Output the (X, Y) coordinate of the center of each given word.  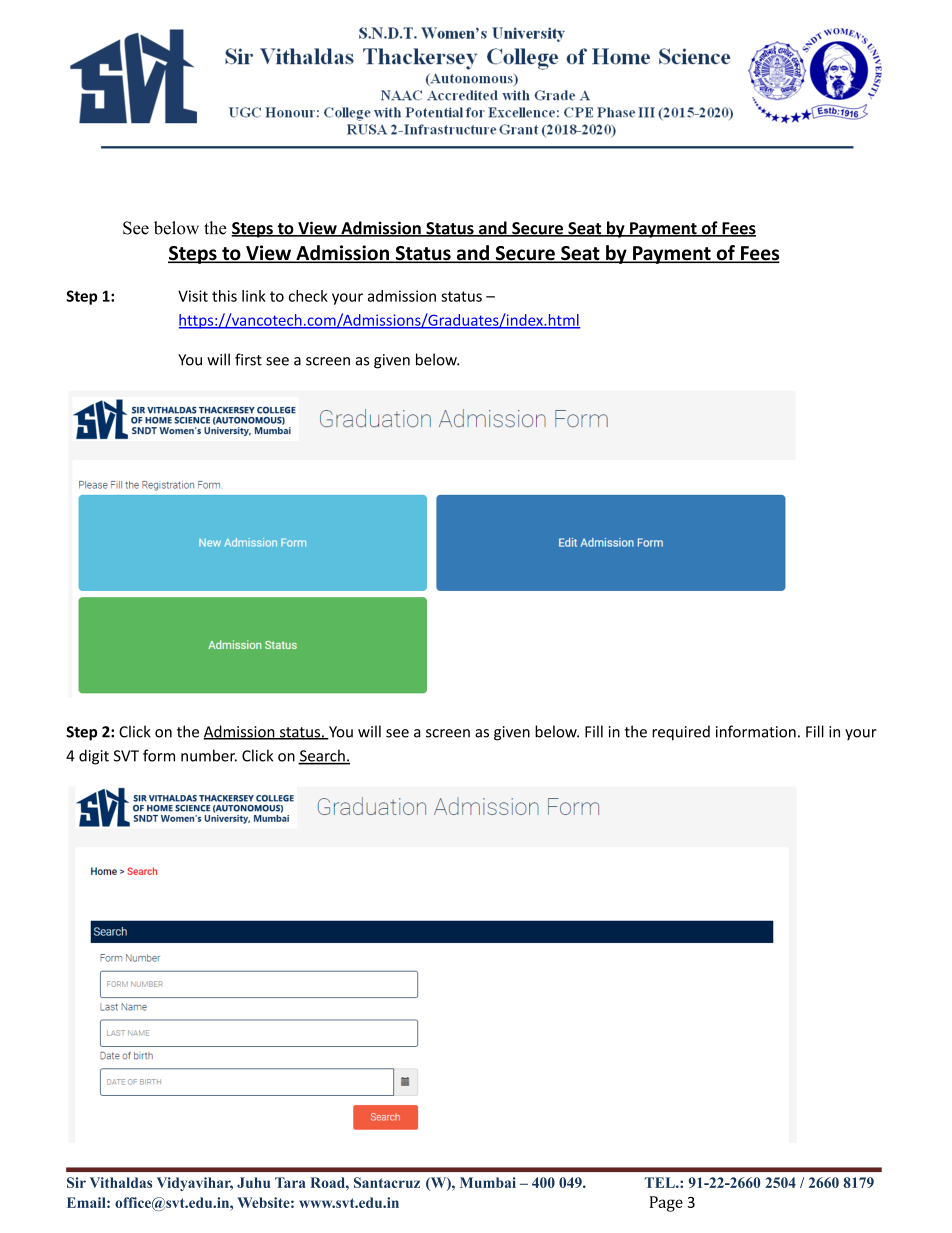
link (254, 296)
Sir (76, 1182)
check (308, 296)
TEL (660, 1182)
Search (322, 756)
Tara (290, 1182)
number (209, 755)
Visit (193, 296)
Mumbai (488, 1182)
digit (94, 757)
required (681, 733)
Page (666, 1204)
